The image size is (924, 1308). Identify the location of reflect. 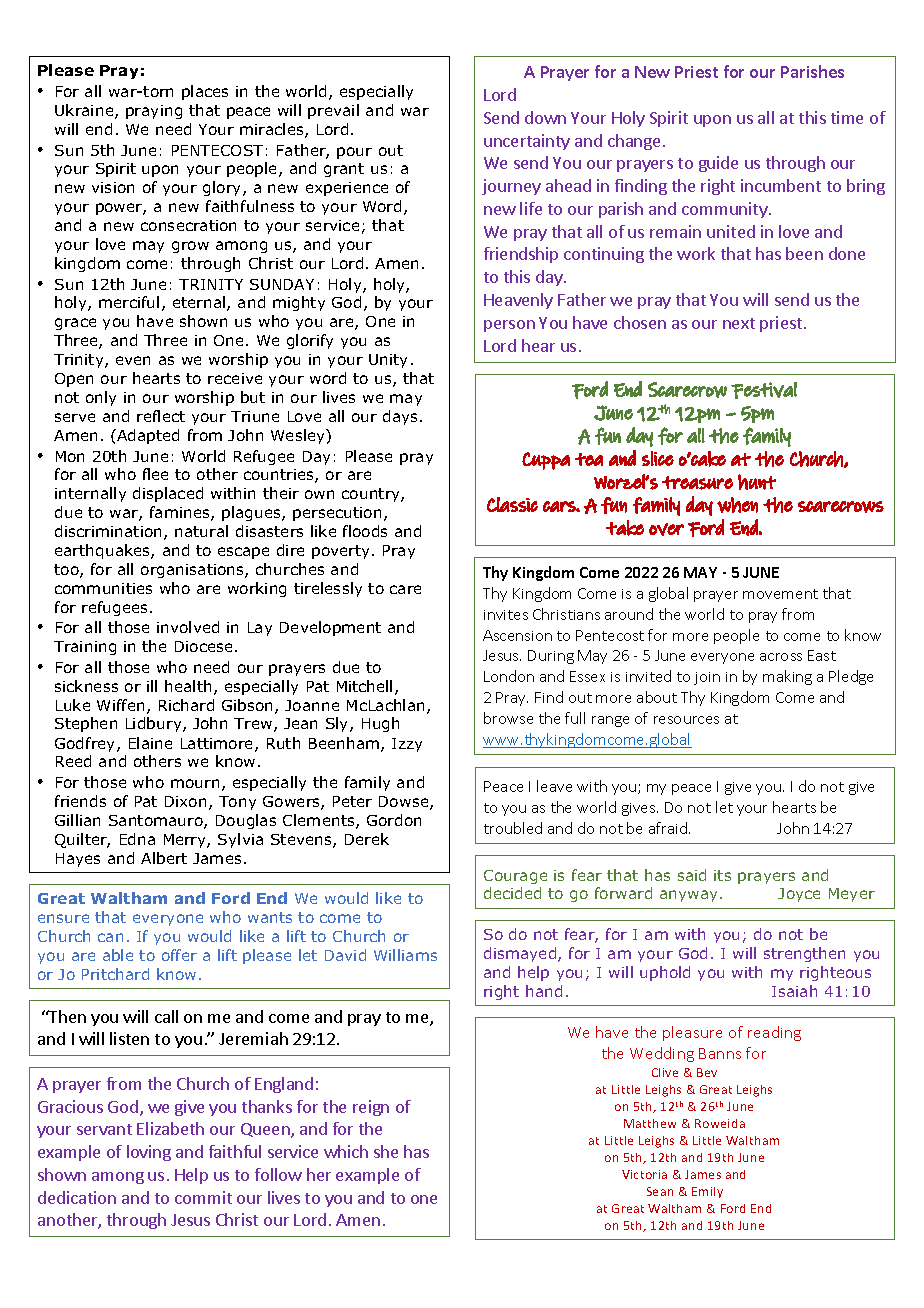
(161, 416).
